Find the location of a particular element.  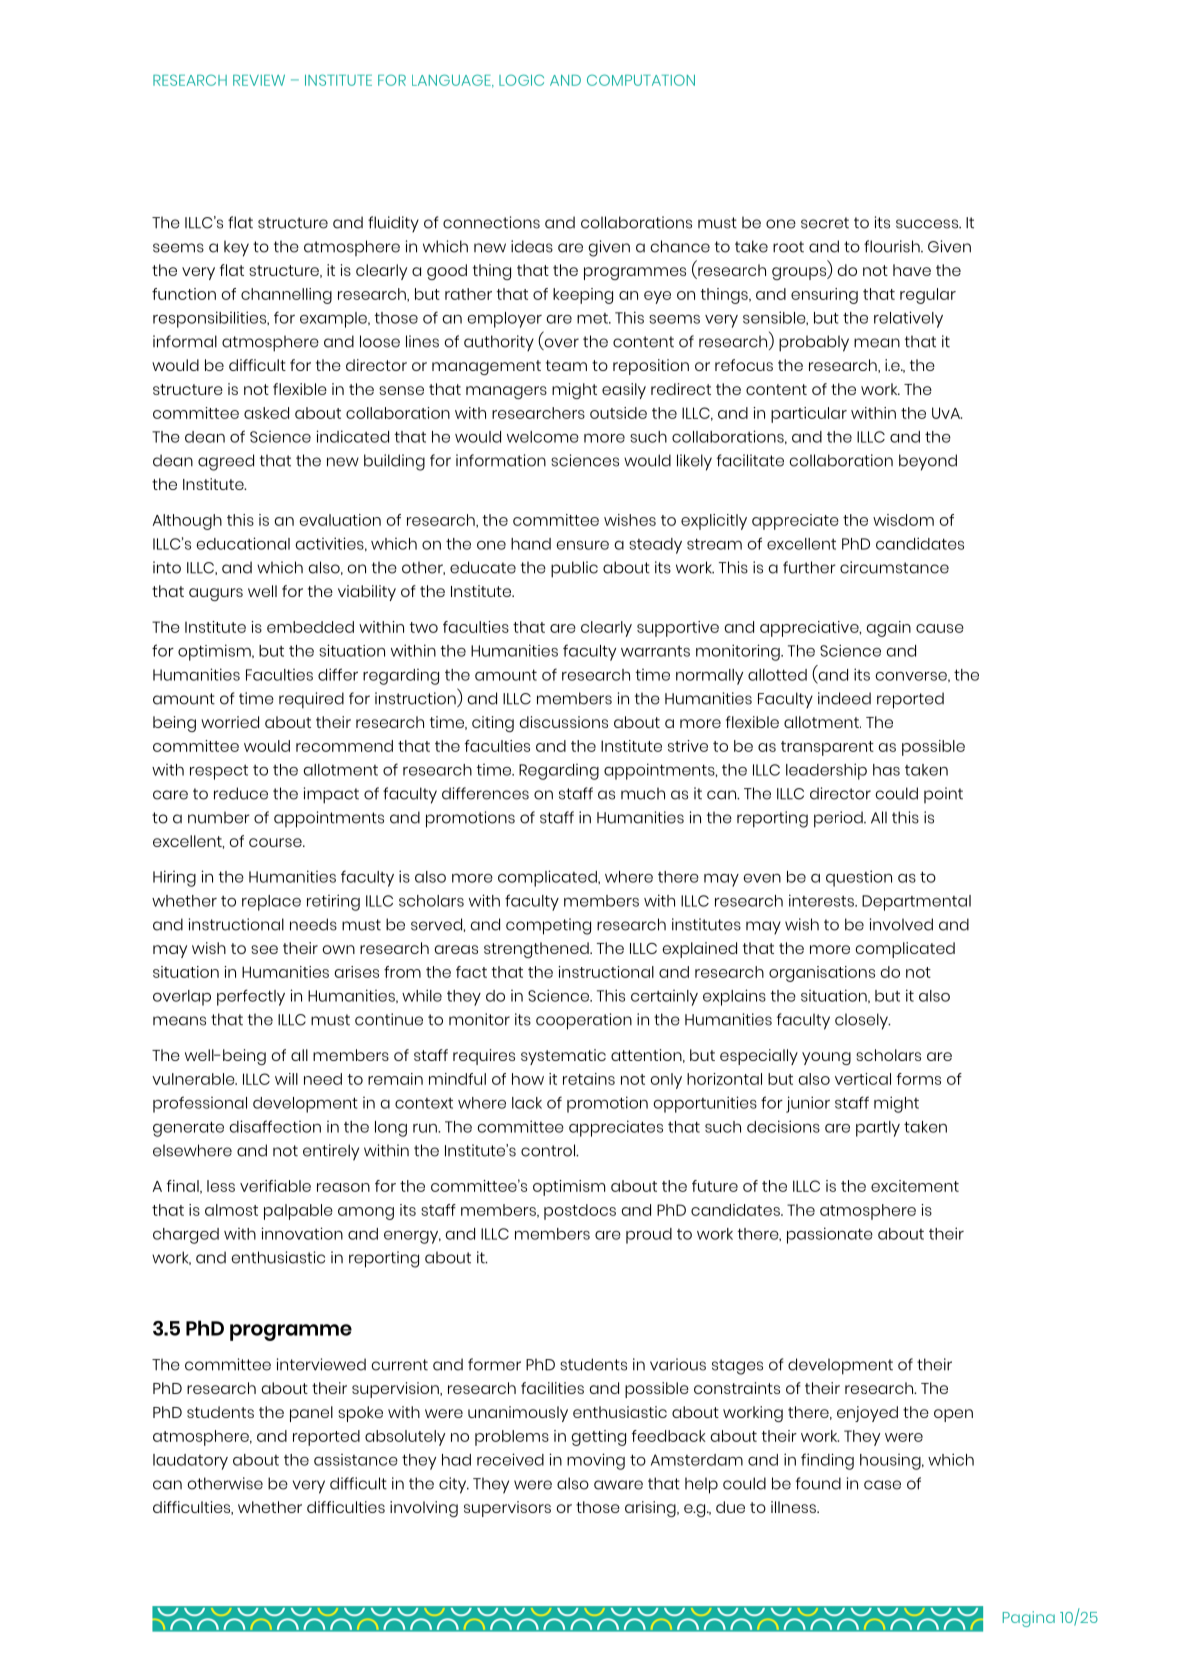

laudatory is located at coordinates (190, 1462).
